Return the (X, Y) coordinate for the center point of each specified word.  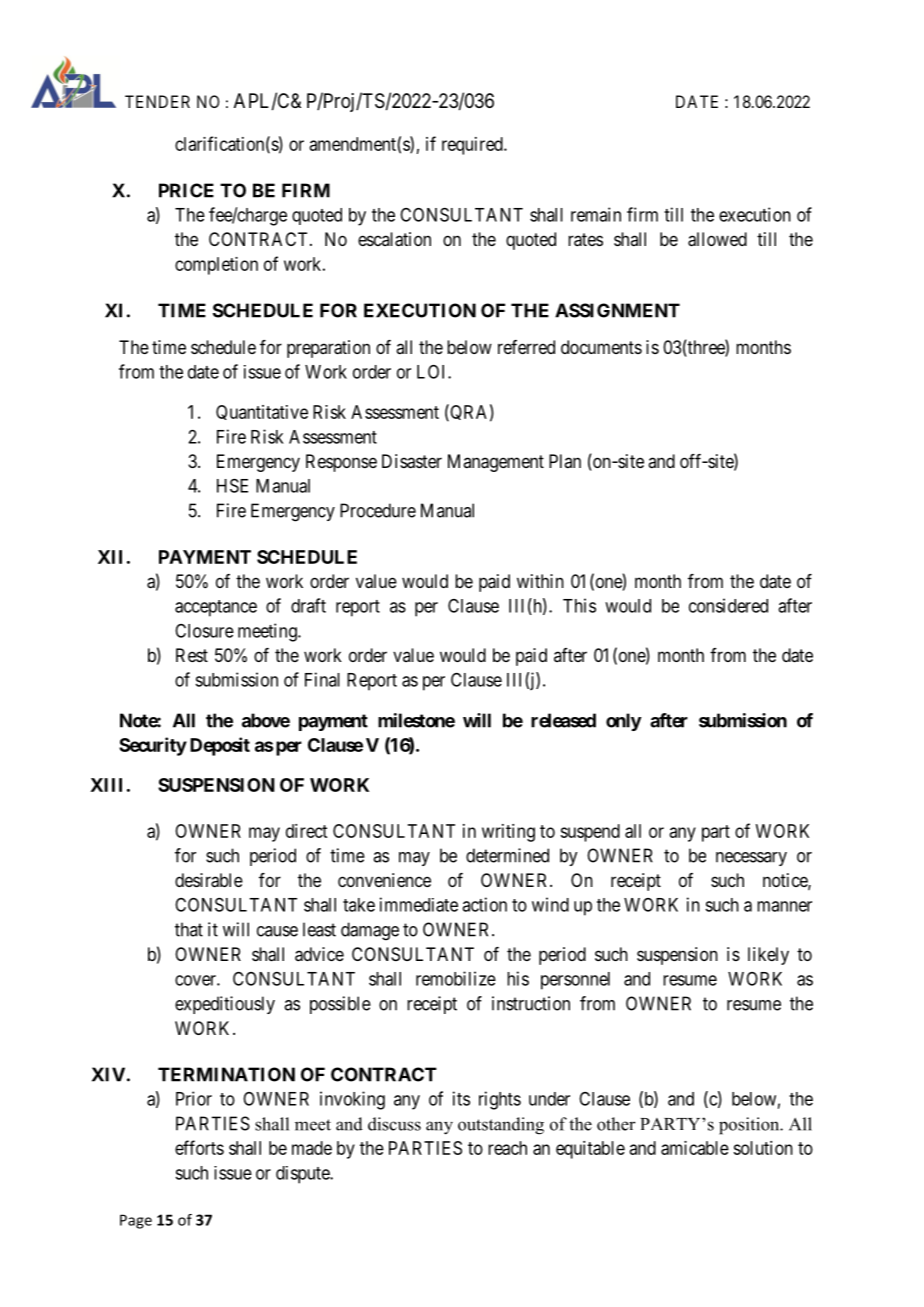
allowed (717, 239)
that (189, 929)
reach (507, 1148)
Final (322, 679)
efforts (199, 1147)
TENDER (157, 101)
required (473, 146)
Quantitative (262, 412)
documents (601, 347)
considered (728, 605)
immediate (419, 904)
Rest (192, 655)
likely (768, 956)
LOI (433, 372)
